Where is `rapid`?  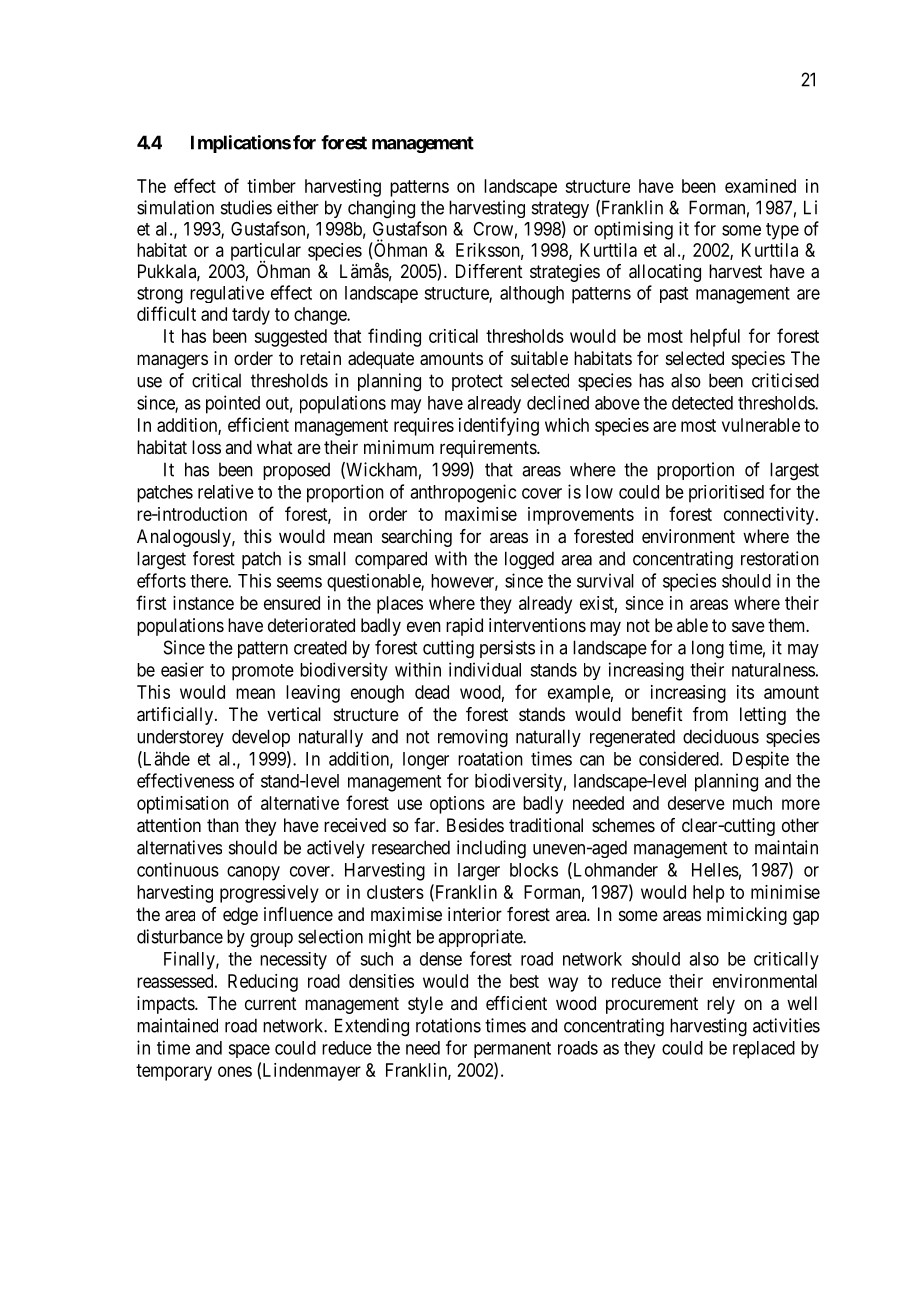
rapid is located at coordinates (464, 627).
